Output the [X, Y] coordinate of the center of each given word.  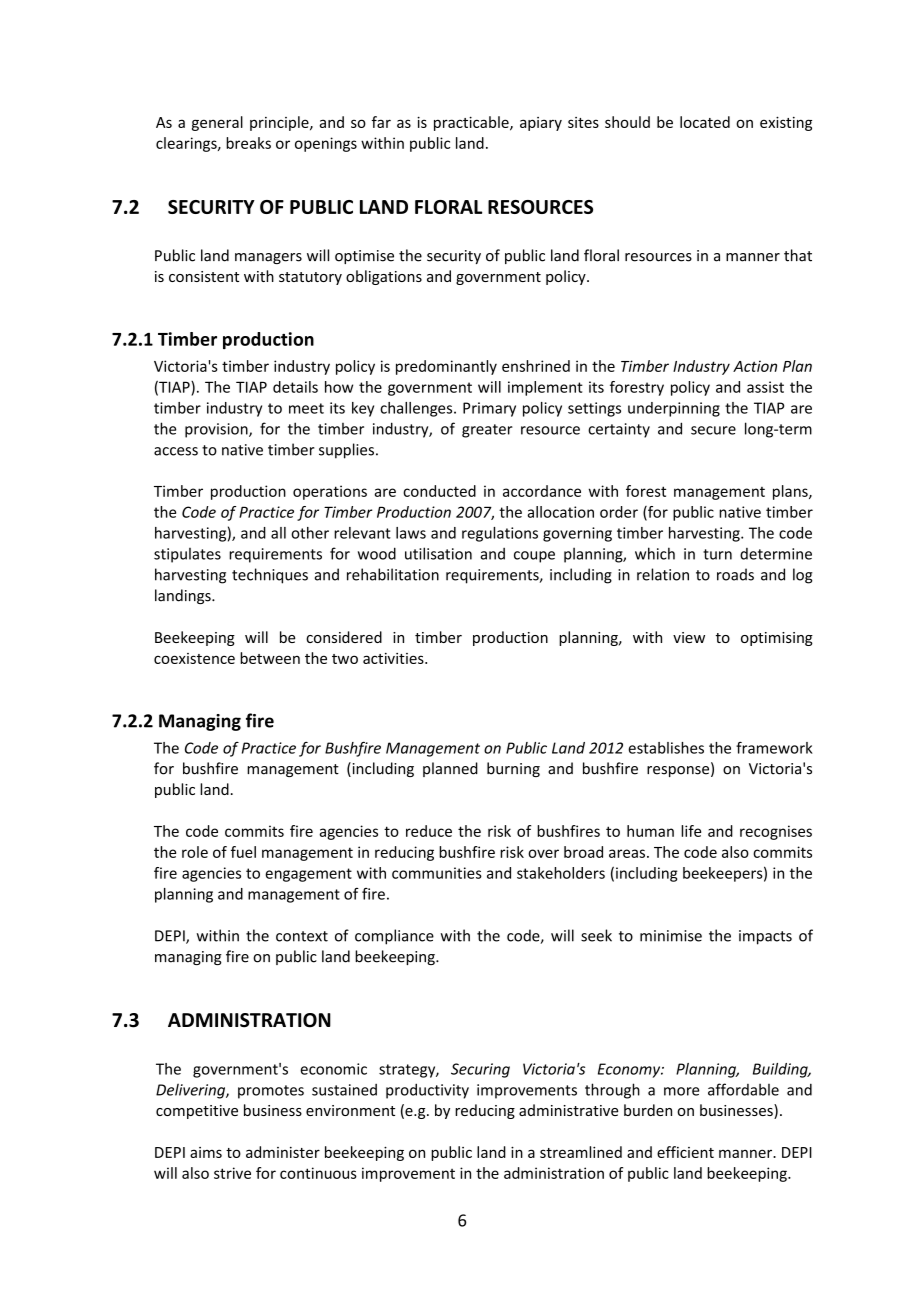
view [689, 637]
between [270, 658]
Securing [480, 1070]
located [705, 122]
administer [283, 1152]
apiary [541, 124]
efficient [685, 1152]
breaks [248, 143]
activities [394, 658]
